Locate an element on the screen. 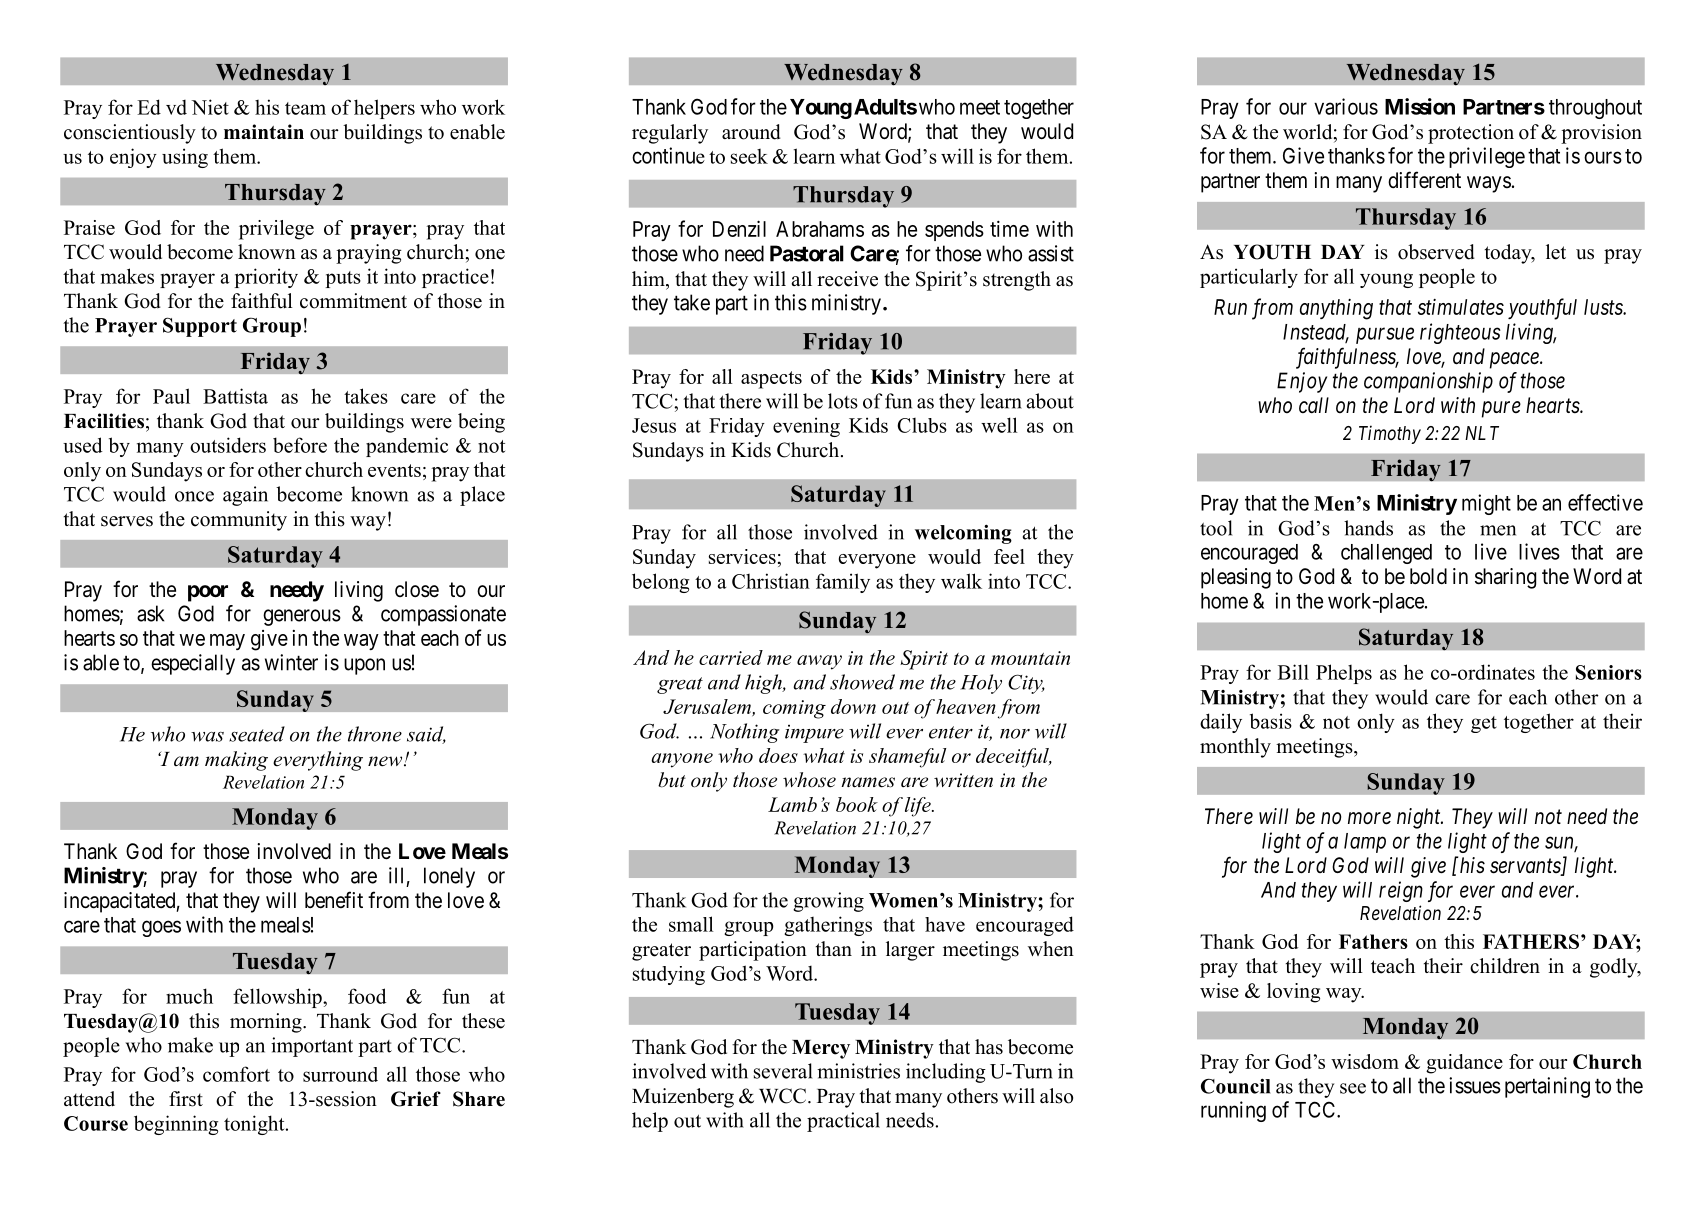  issues is located at coordinates (1475, 1085).
